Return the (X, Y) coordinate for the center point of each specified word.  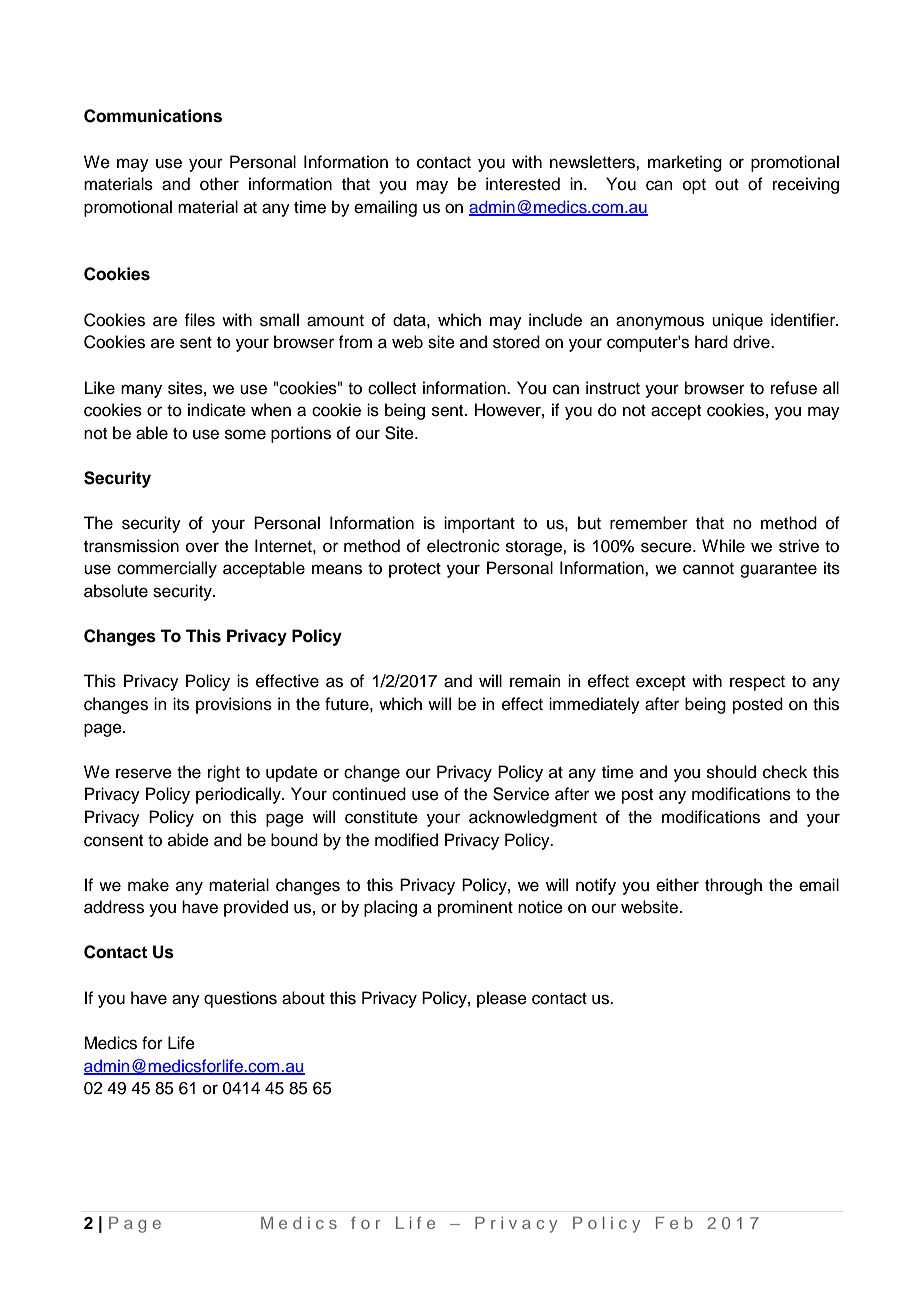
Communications (153, 116)
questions (240, 999)
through (733, 886)
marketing (685, 163)
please (502, 999)
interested (523, 184)
